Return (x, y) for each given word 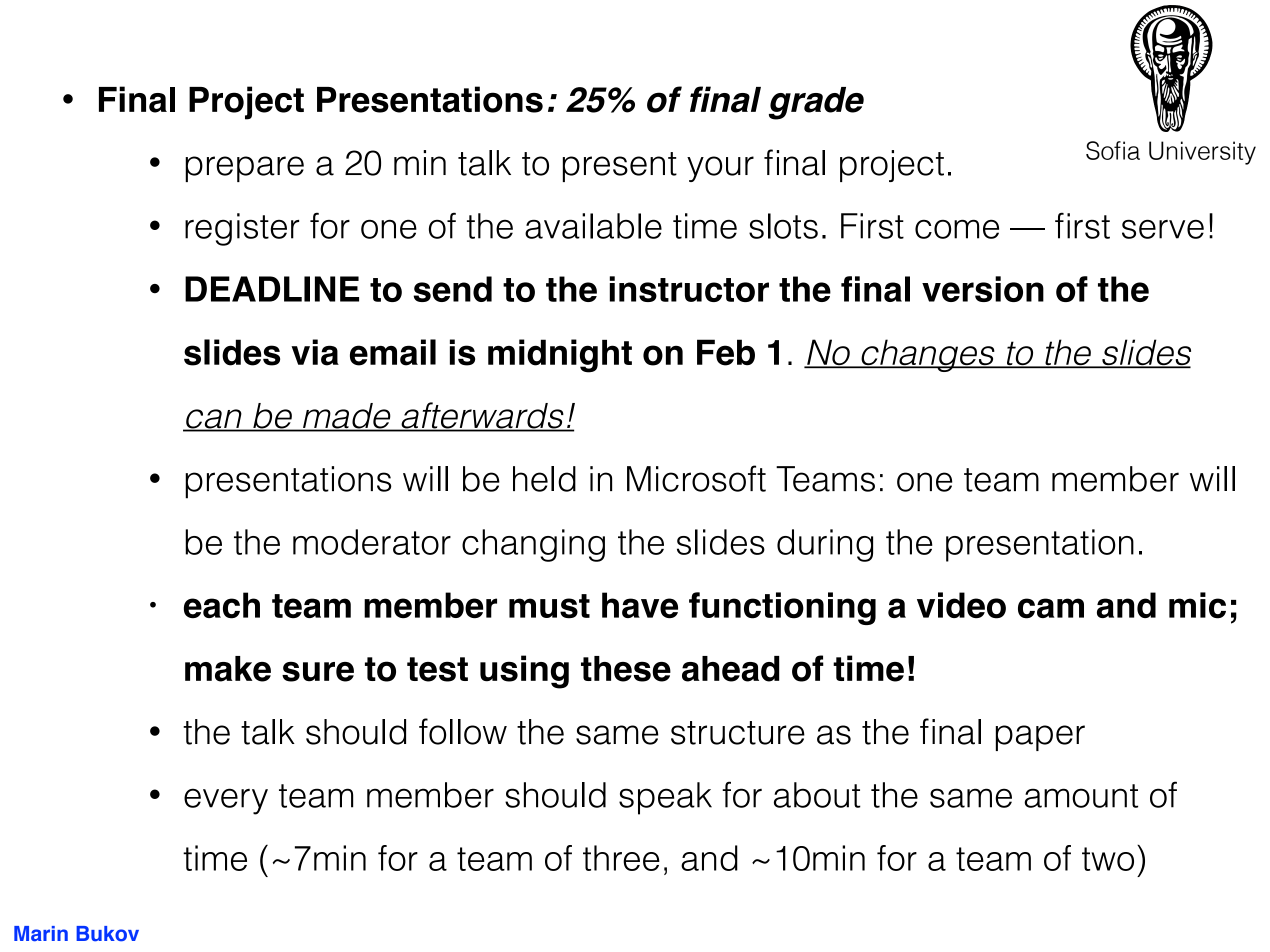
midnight (560, 356)
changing (533, 545)
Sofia (1113, 150)
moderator (372, 542)
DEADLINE (272, 289)
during (825, 545)
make (228, 669)
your (720, 169)
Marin (41, 934)
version (983, 289)
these (626, 669)
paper (1040, 738)
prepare (244, 169)
